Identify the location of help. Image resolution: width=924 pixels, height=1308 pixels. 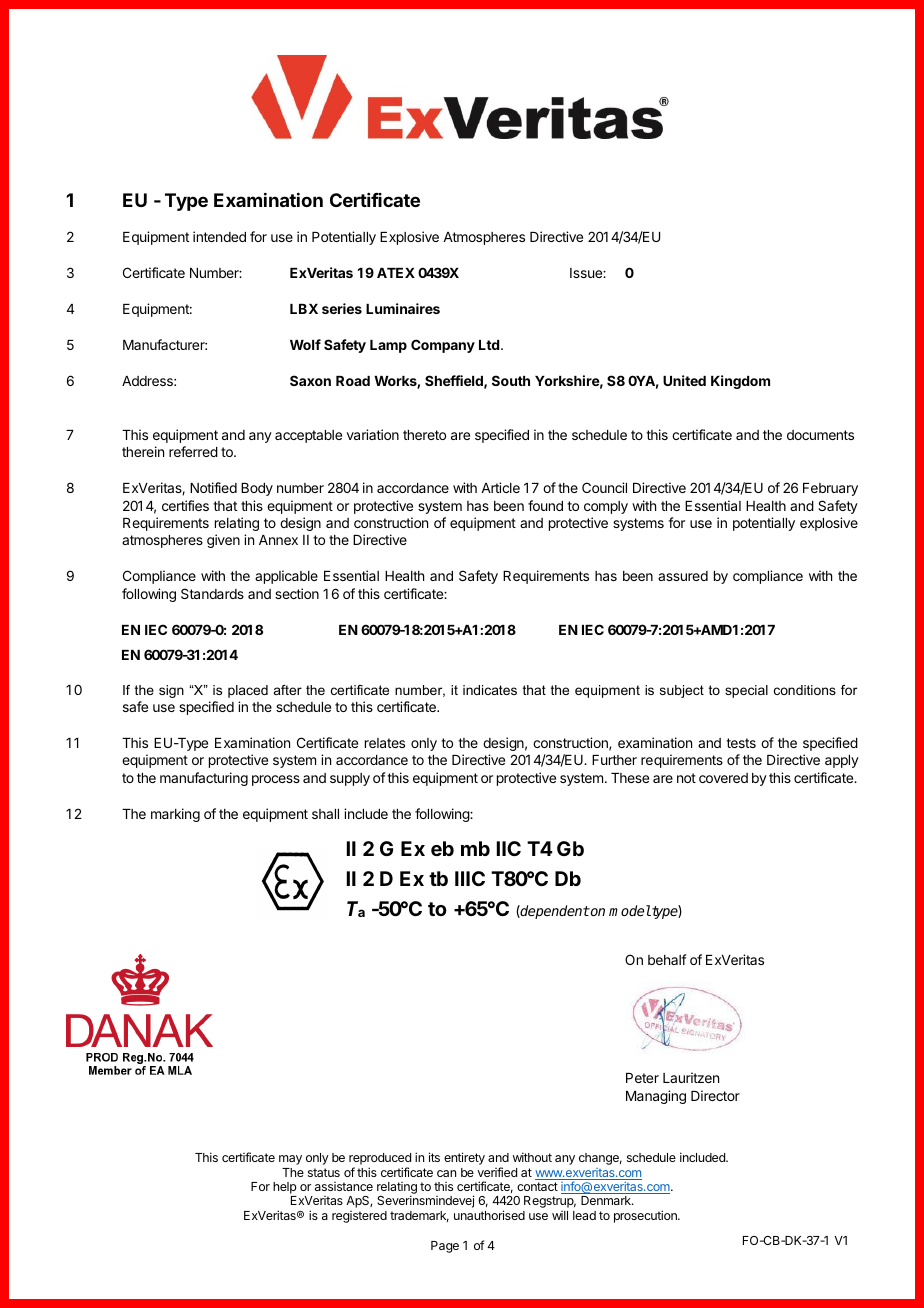
(285, 1188).
